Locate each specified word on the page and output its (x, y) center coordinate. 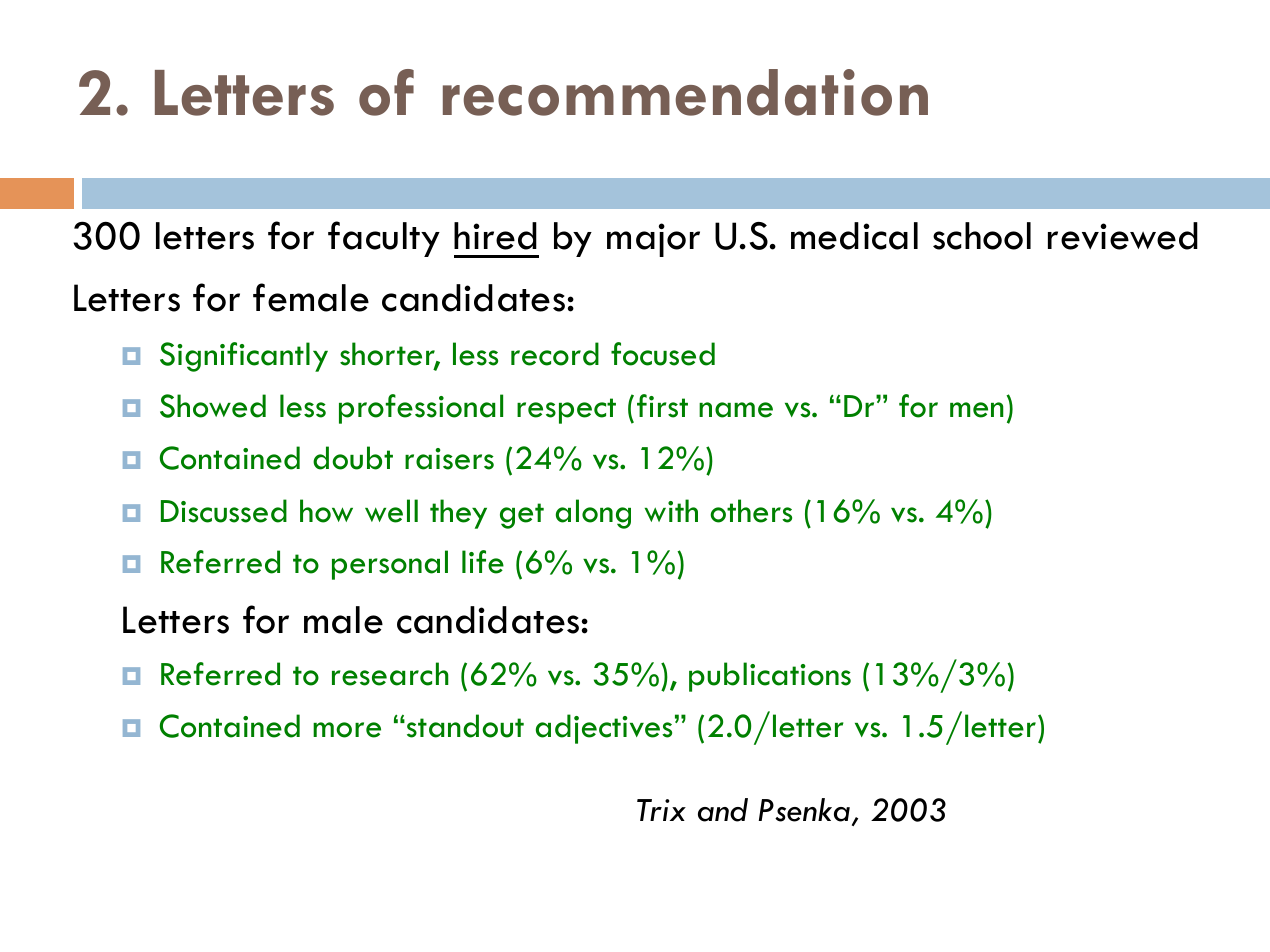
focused (663, 354)
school (982, 236)
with (671, 510)
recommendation (685, 92)
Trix (661, 810)
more (347, 730)
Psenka (804, 810)
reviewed (1123, 236)
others (751, 511)
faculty (384, 239)
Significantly (244, 357)
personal (390, 565)
